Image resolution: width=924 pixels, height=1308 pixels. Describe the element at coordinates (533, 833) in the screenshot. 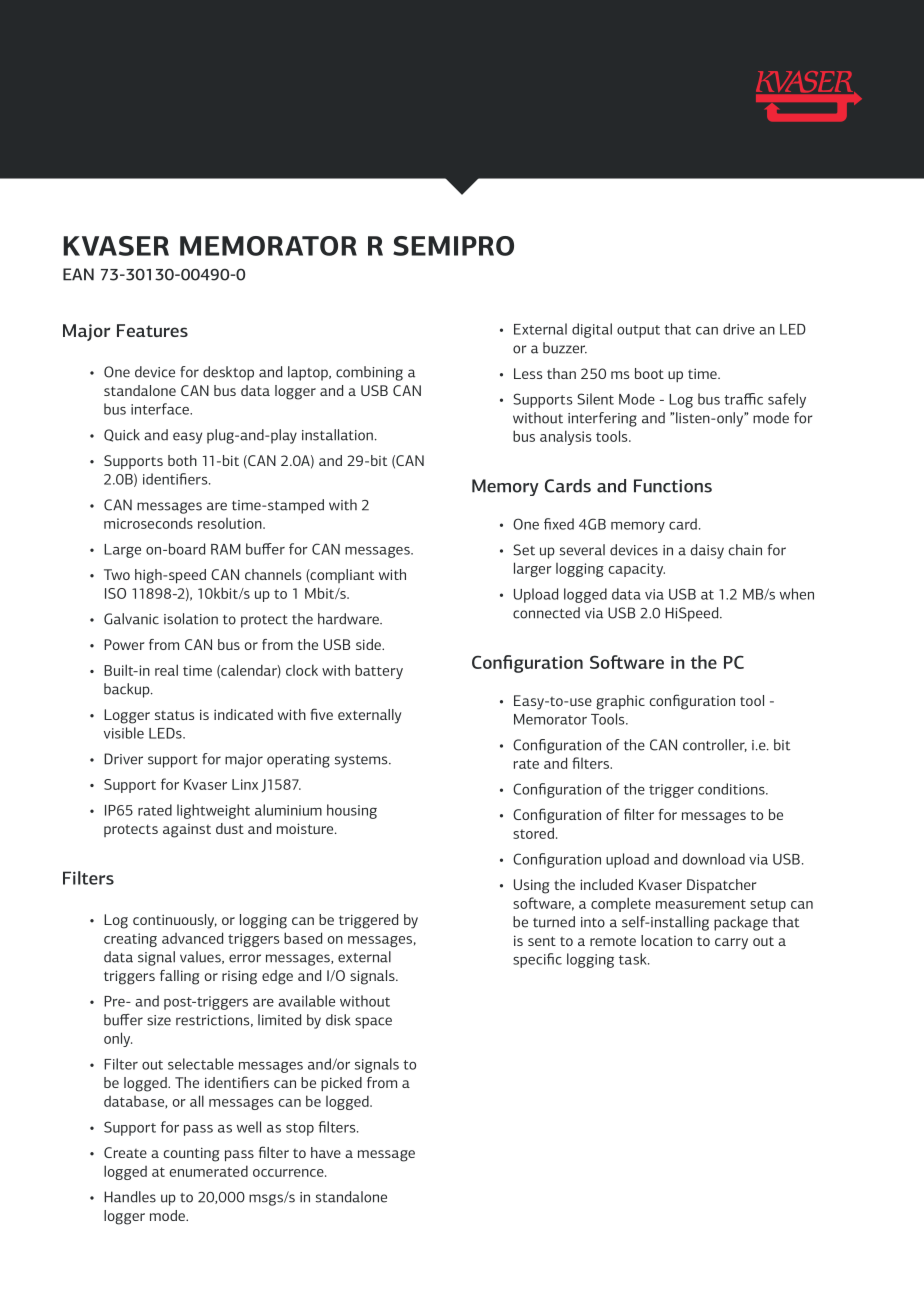

I see `stored` at that location.
